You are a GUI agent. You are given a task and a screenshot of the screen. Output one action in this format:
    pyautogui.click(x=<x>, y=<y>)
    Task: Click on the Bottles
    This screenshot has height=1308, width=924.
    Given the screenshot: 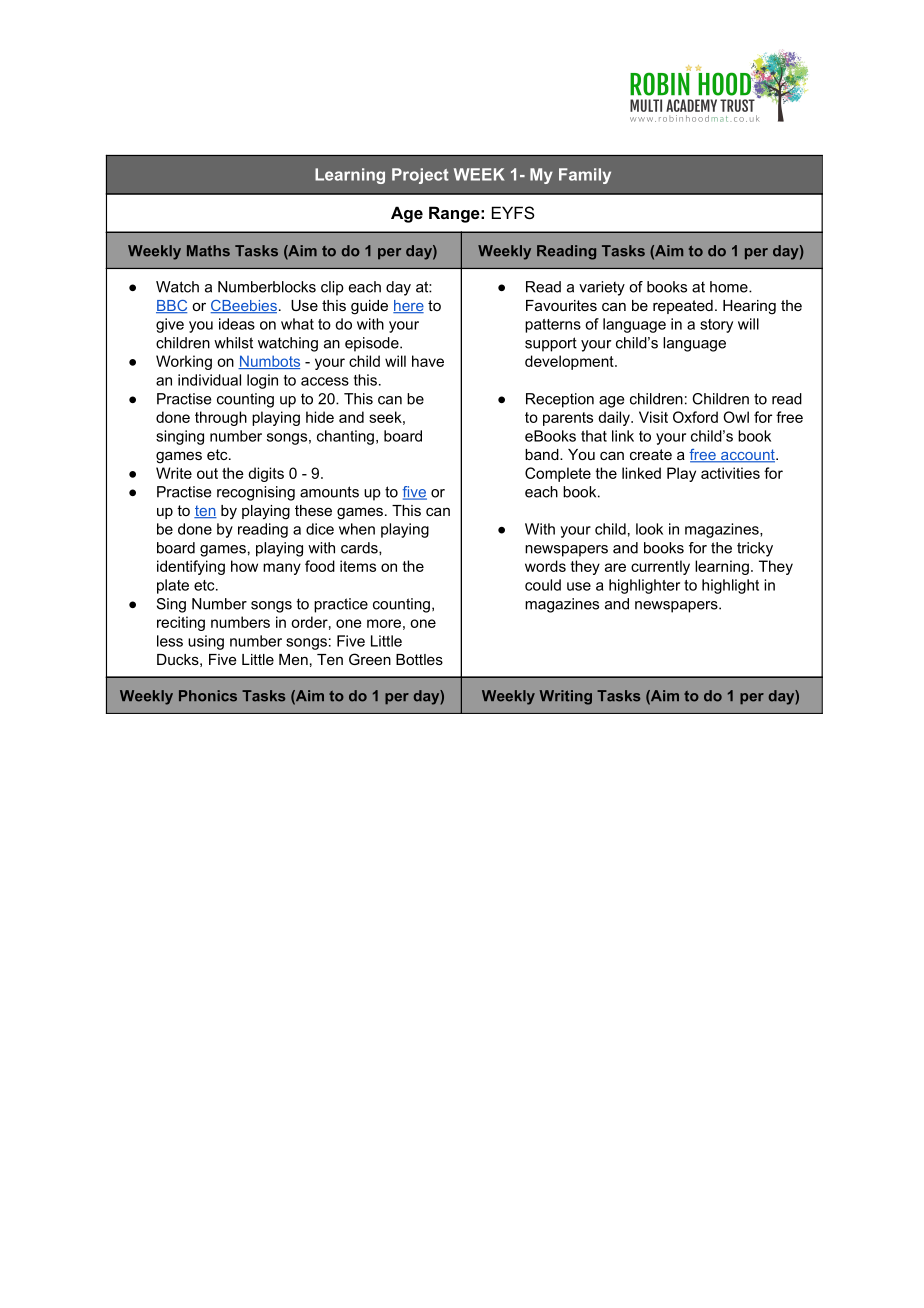 What is the action you would take?
    pyautogui.click(x=419, y=659)
